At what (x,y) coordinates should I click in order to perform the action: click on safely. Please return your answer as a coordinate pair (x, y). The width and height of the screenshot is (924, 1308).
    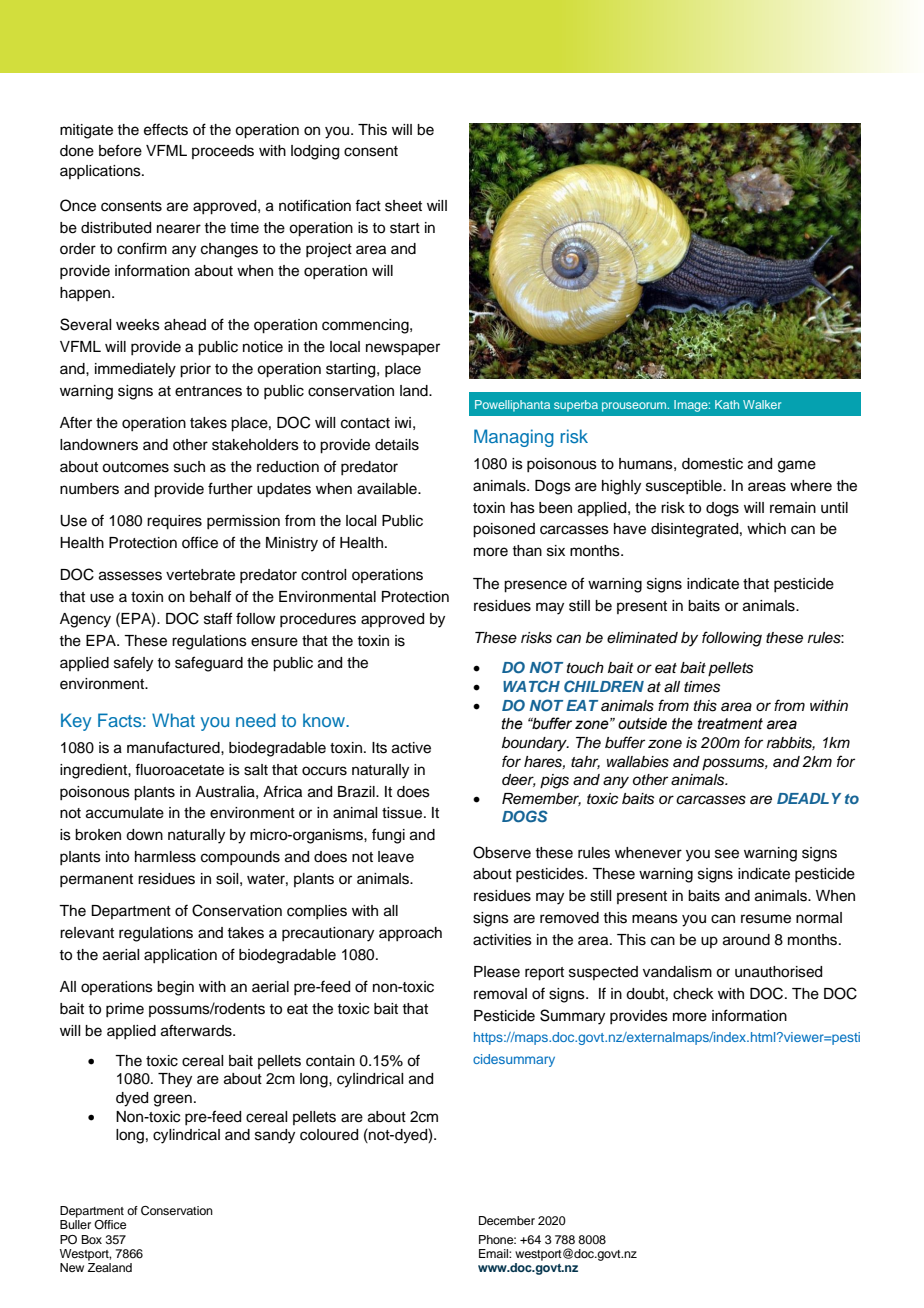
    Looking at the image, I should click on (133, 664).
